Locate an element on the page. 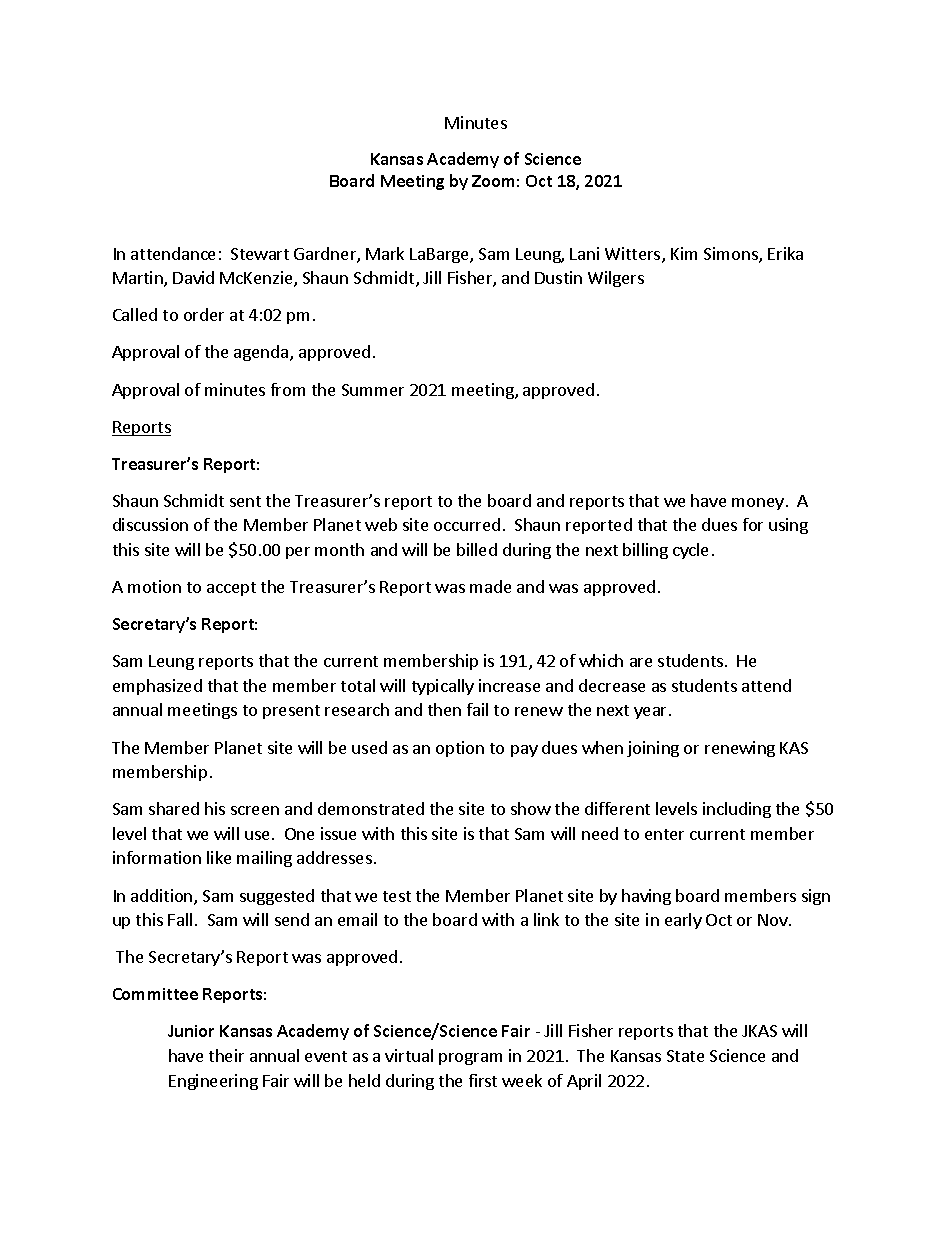 This document has height=1233, width=952. Dustin is located at coordinates (558, 277).
